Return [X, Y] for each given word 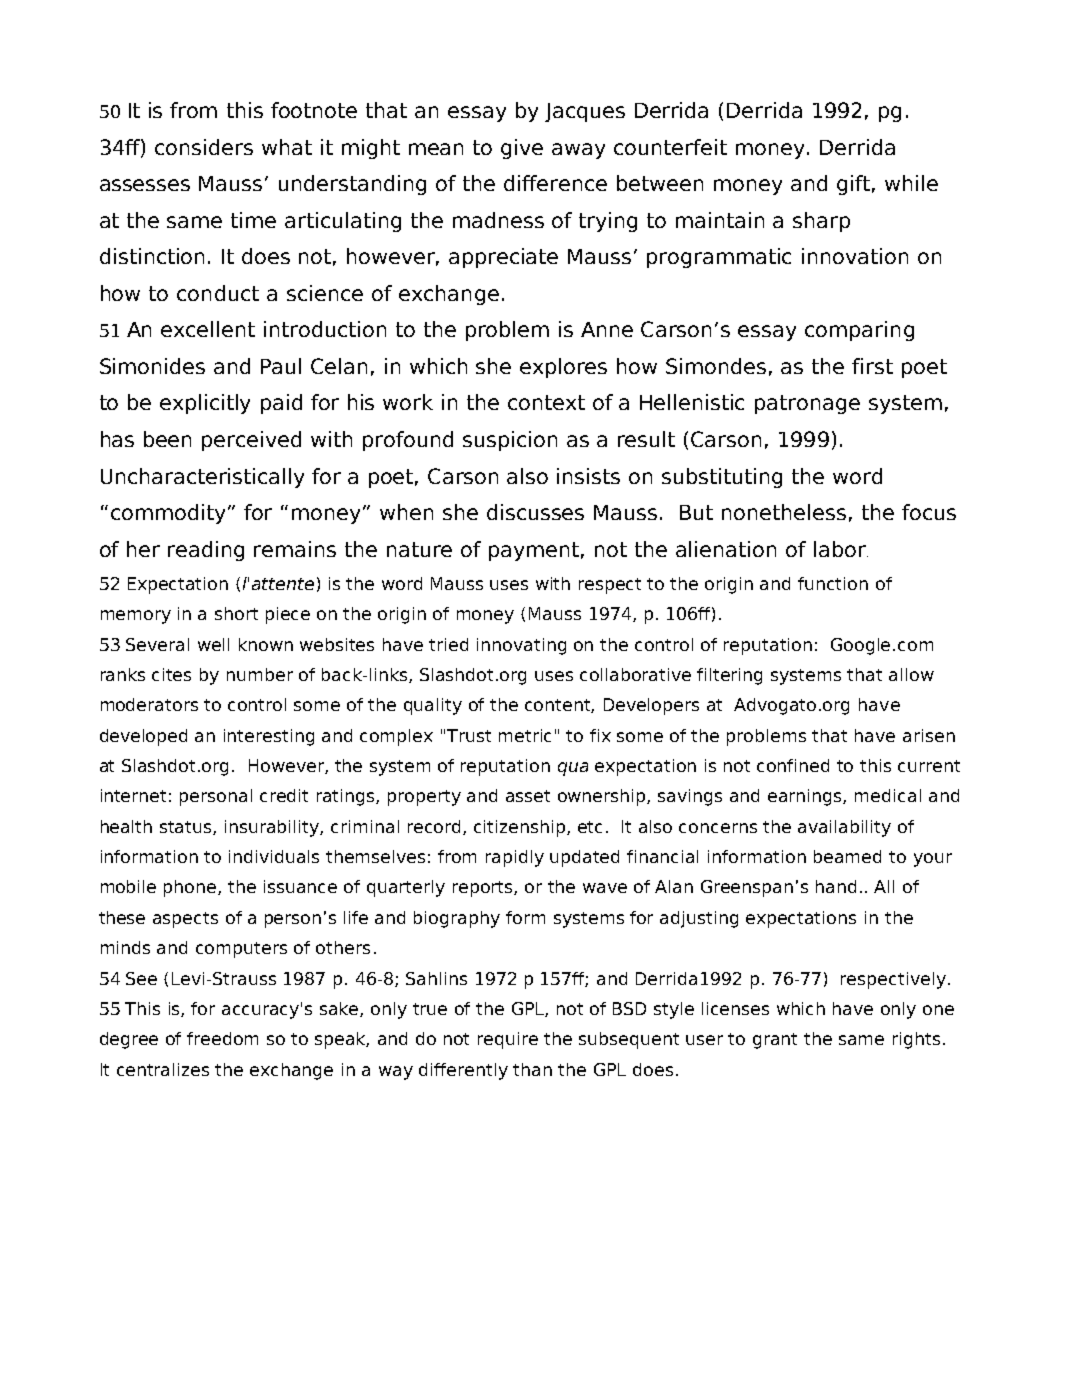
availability [844, 828]
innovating [521, 646]
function [833, 583]
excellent [208, 329]
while [911, 183]
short [236, 613]
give [522, 149]
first [872, 366]
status [187, 828]
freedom [222, 1038]
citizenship [521, 828]
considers [204, 147]
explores [563, 368]
